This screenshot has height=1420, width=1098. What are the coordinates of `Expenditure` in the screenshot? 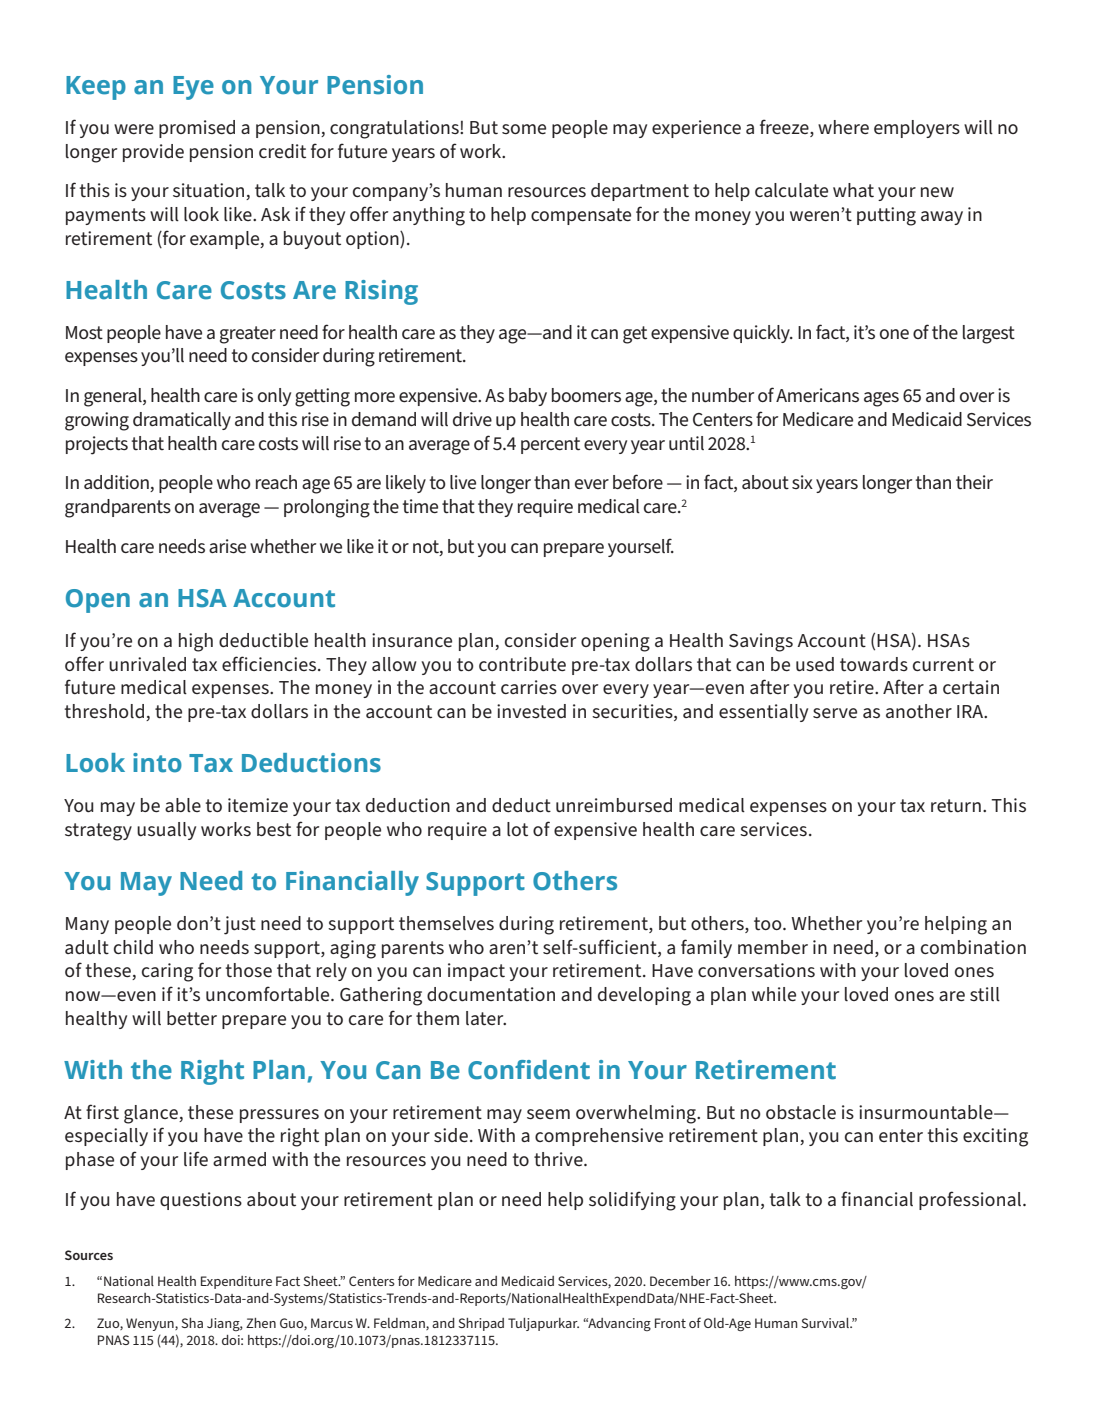 It's located at (236, 1282).
